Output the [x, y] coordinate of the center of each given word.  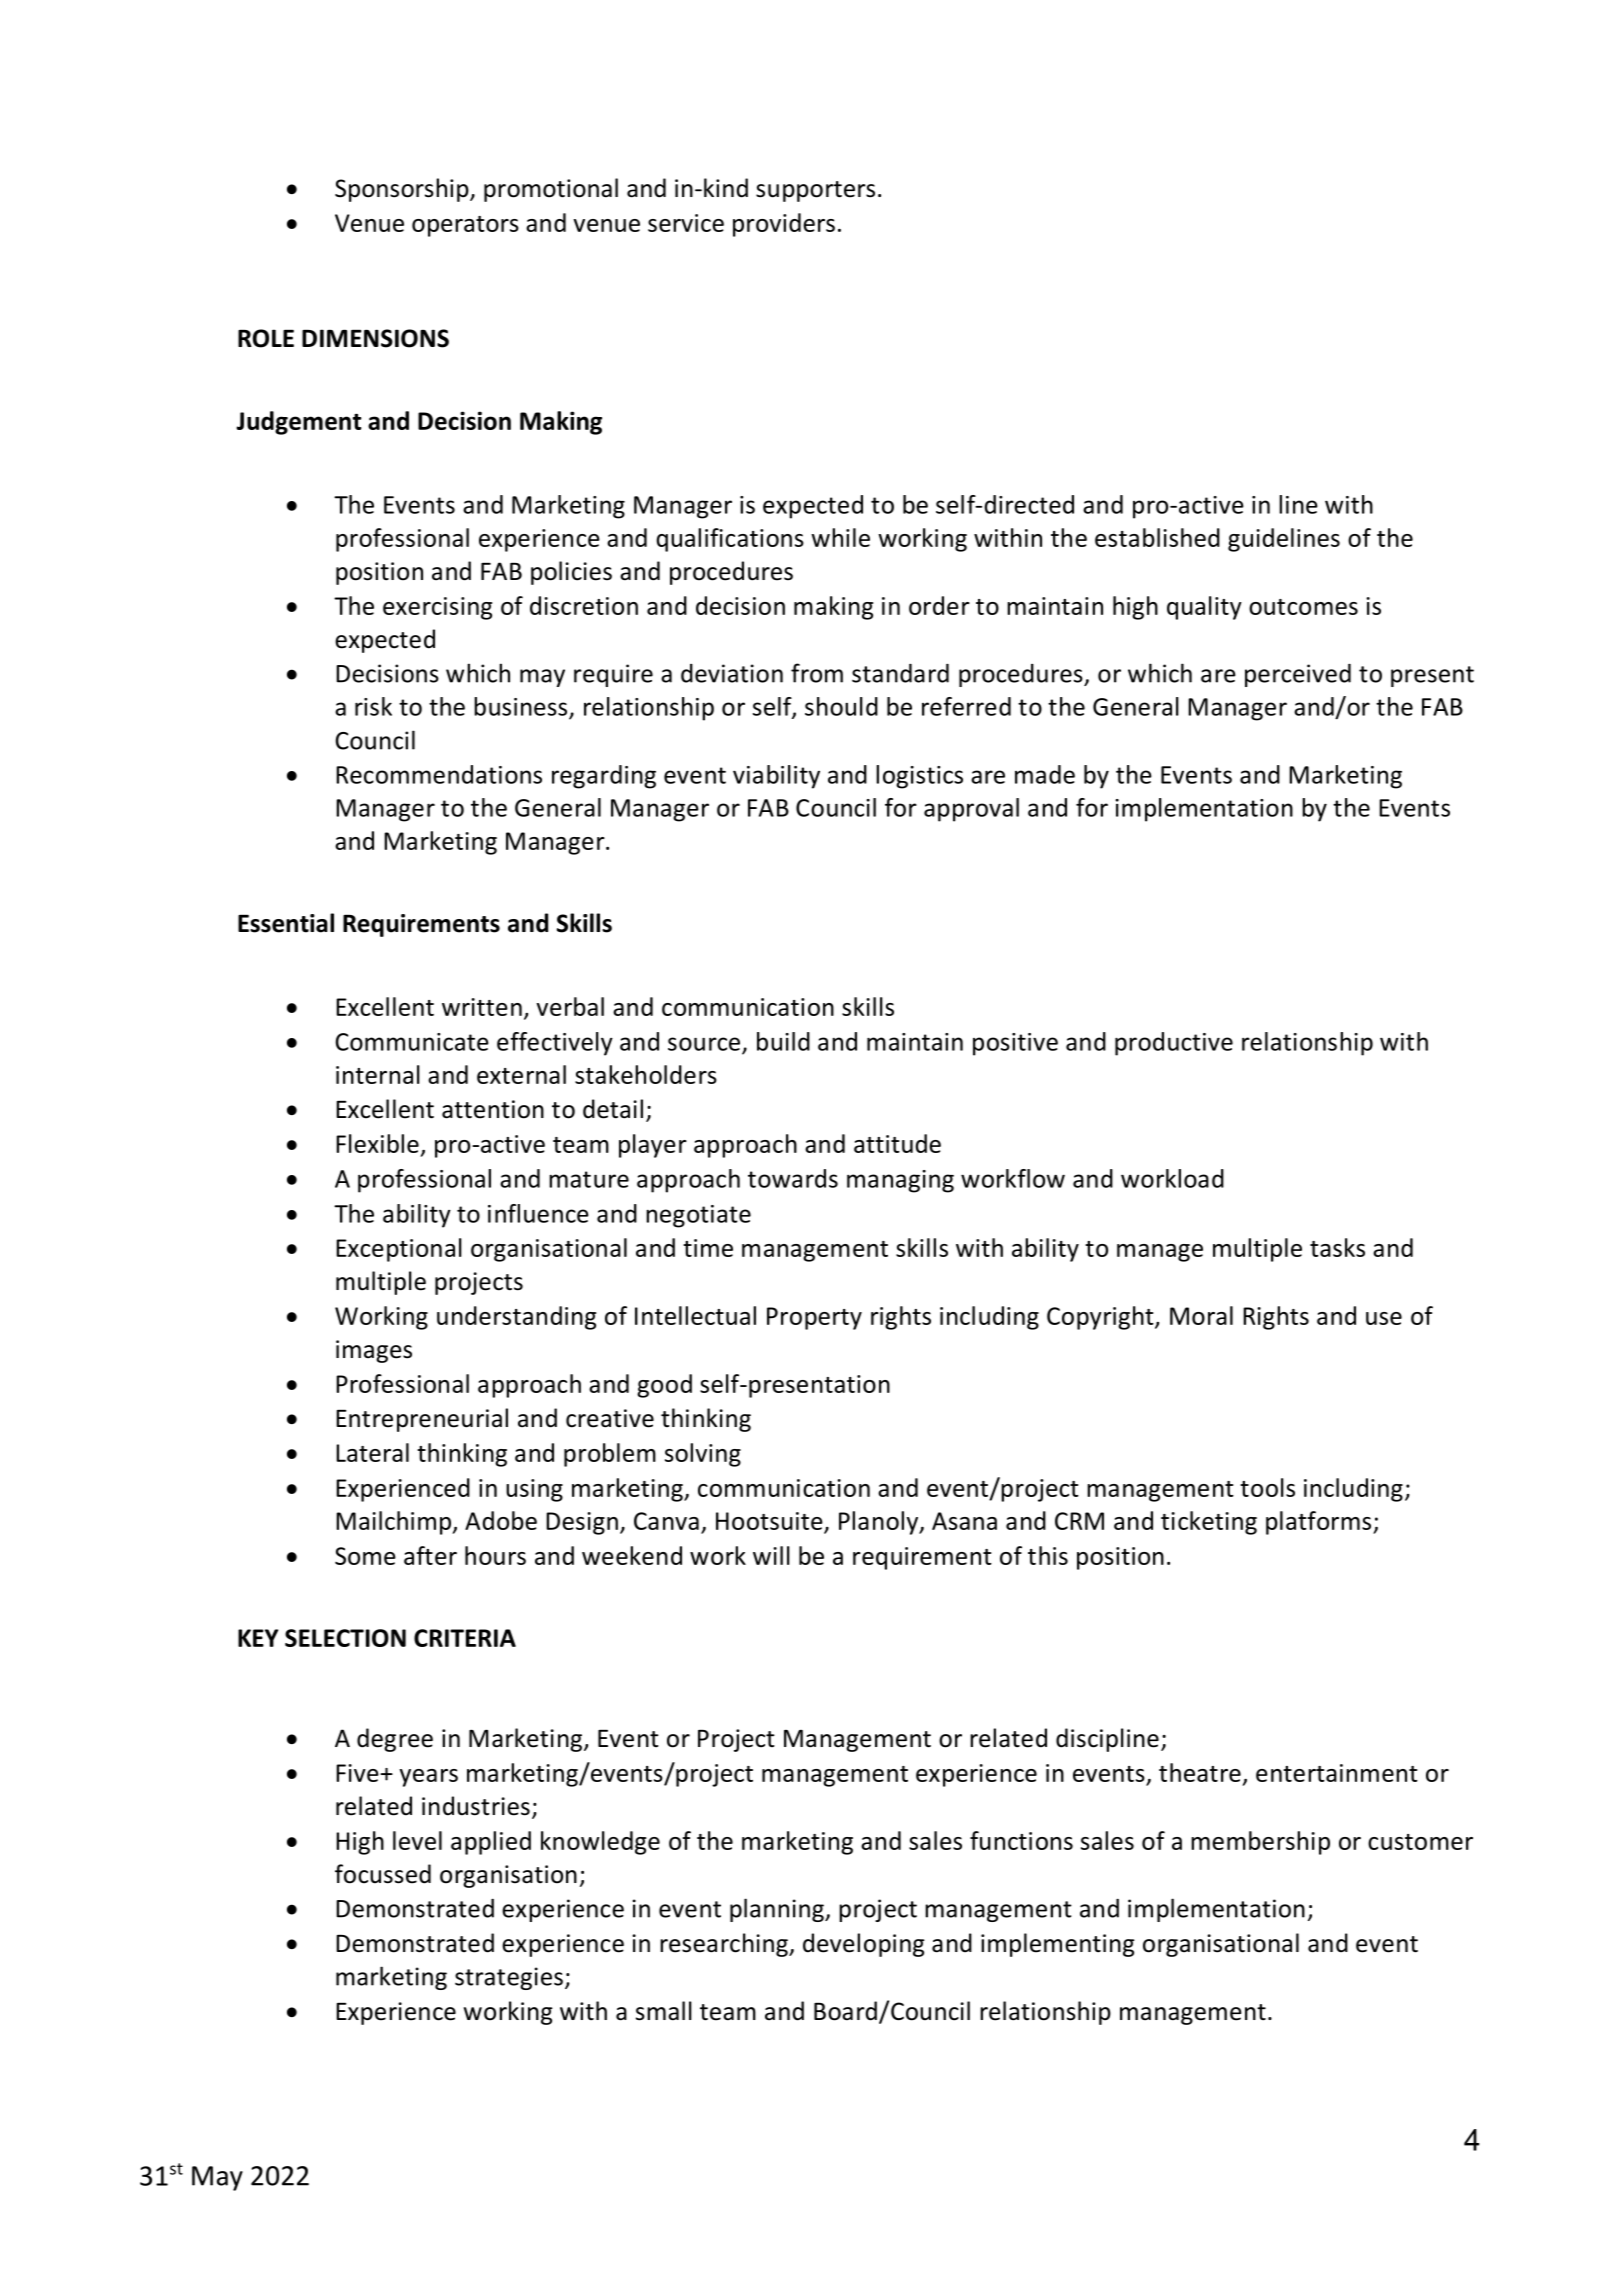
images [374, 1351]
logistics [919, 777]
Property [814, 1318]
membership [1260, 1843]
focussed [383, 1874]
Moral [1201, 1315]
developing [864, 1945]
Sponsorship [403, 190]
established [1157, 537]
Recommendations [439, 774]
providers [784, 225]
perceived [1298, 675]
